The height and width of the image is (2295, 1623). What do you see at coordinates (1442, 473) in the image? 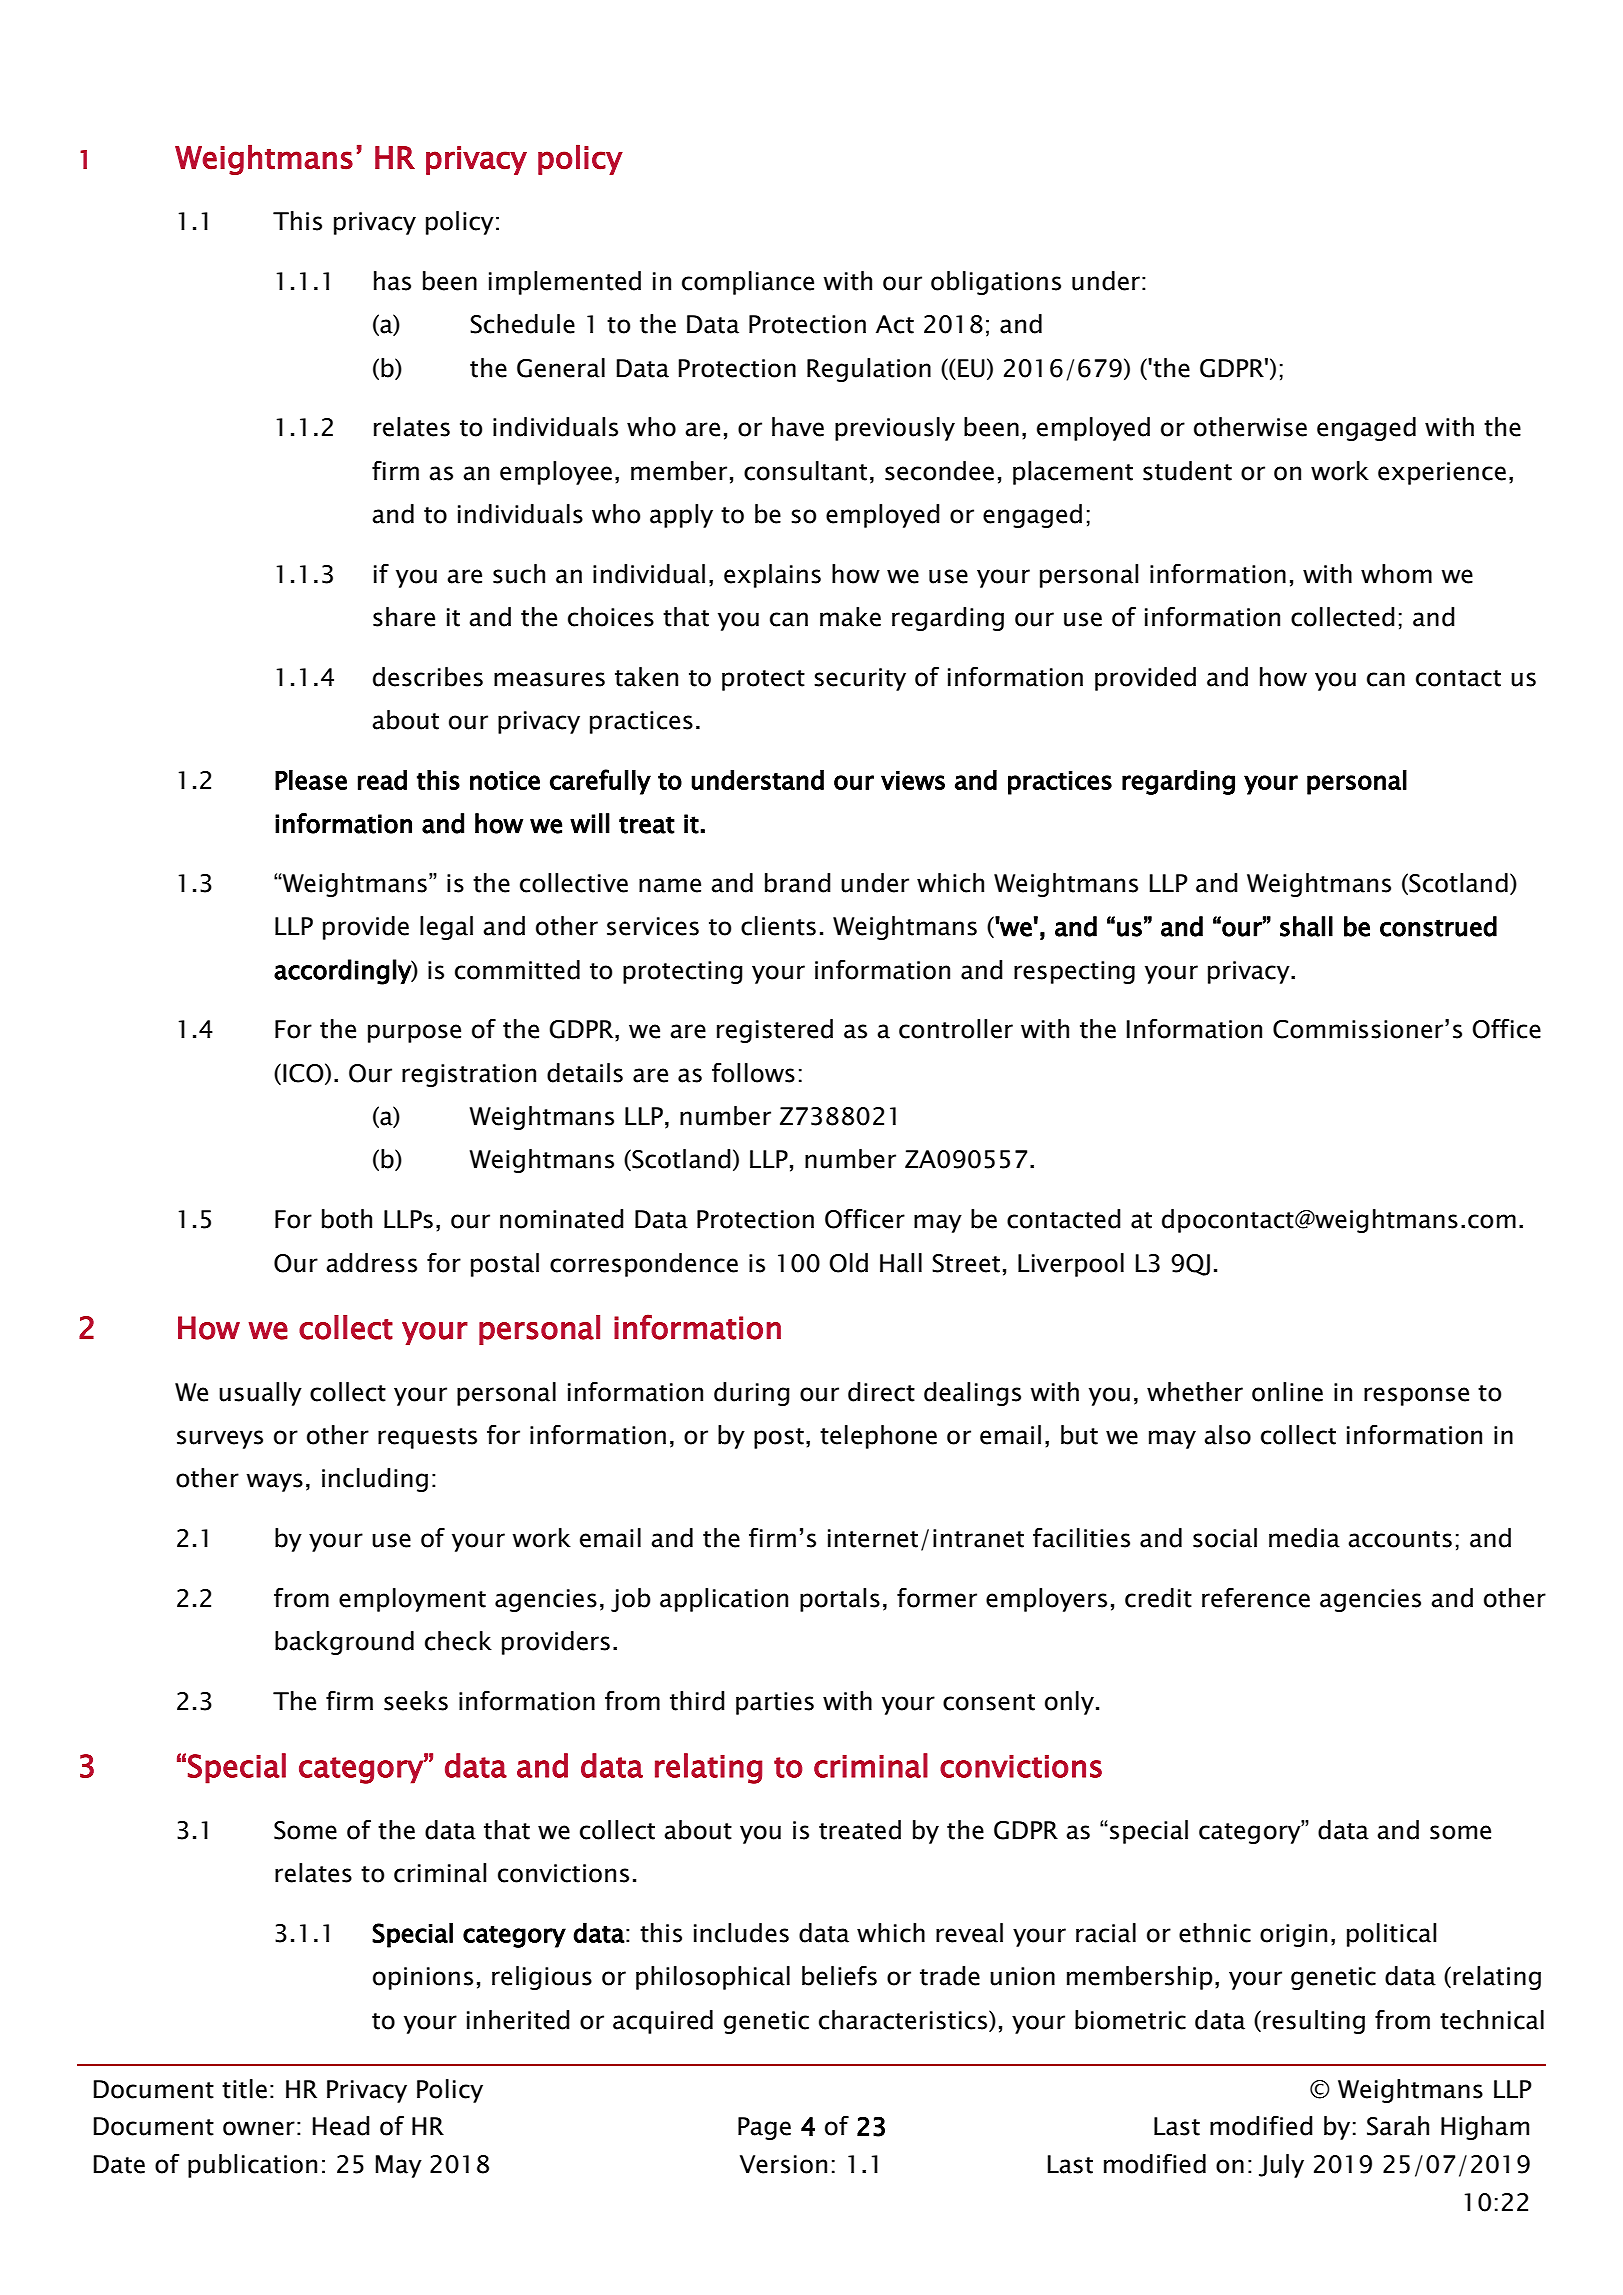
I see `experience` at bounding box center [1442, 473].
